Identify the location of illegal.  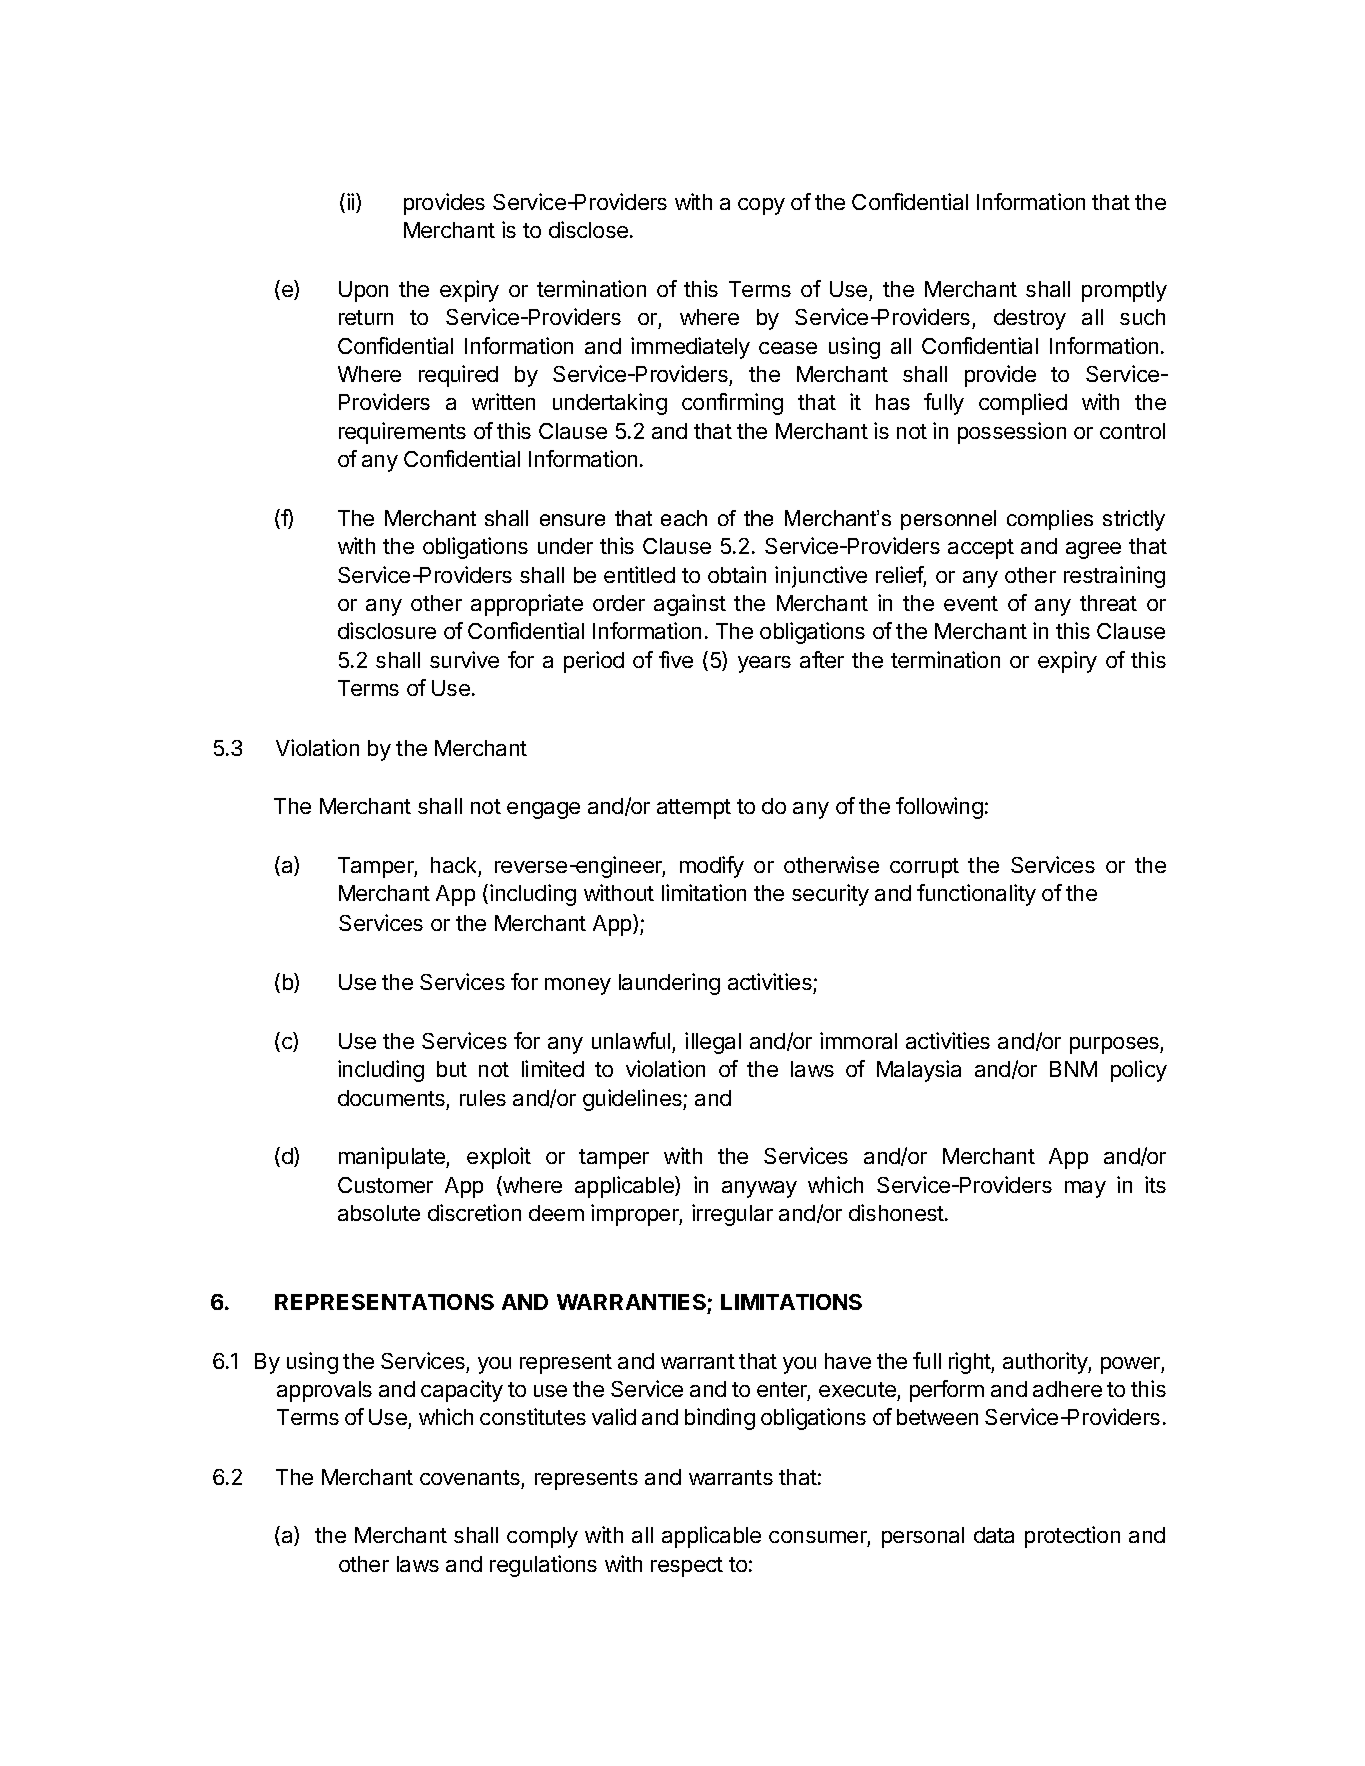
(713, 1043).
